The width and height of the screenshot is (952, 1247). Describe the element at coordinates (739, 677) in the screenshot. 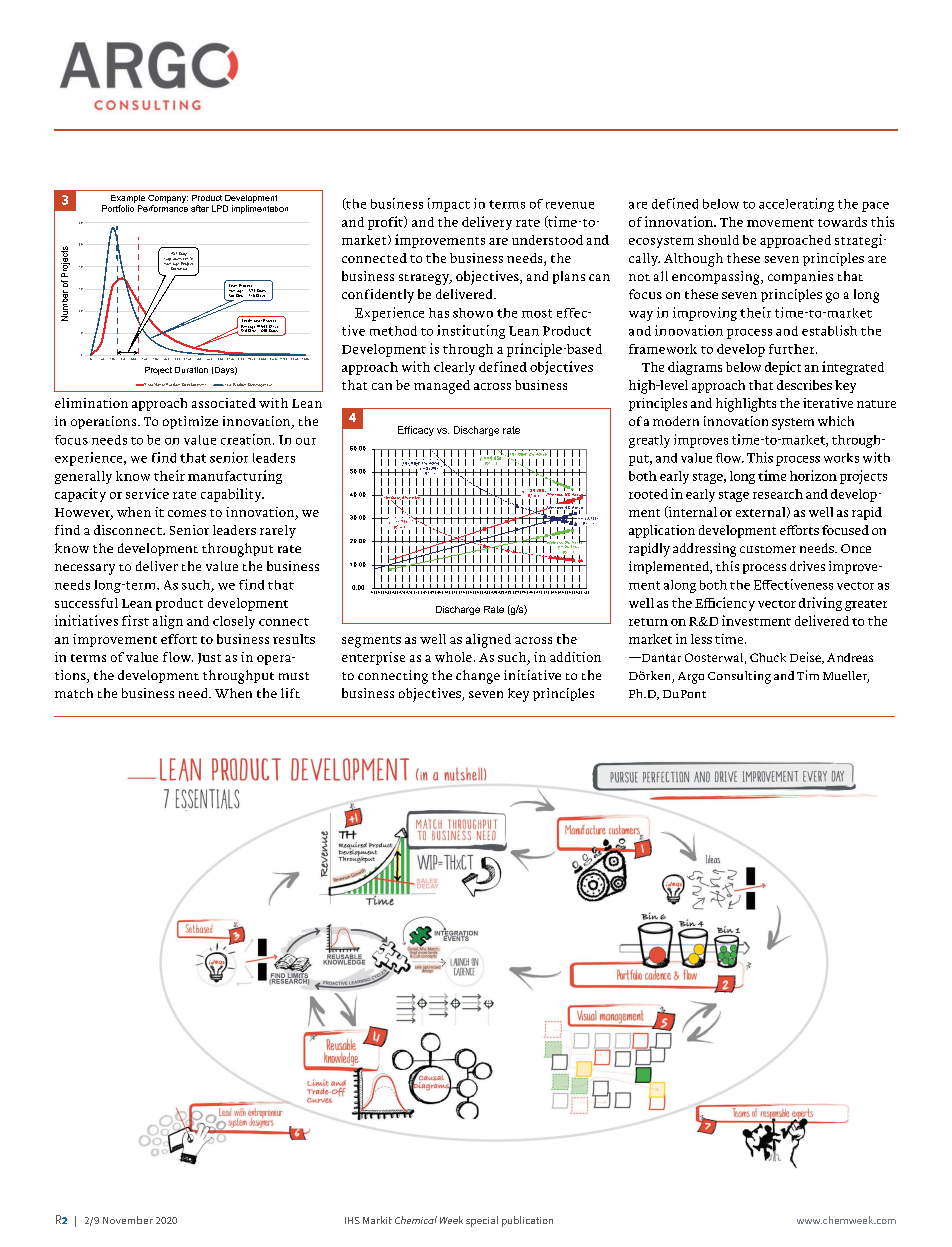

I see `Consulting` at that location.
